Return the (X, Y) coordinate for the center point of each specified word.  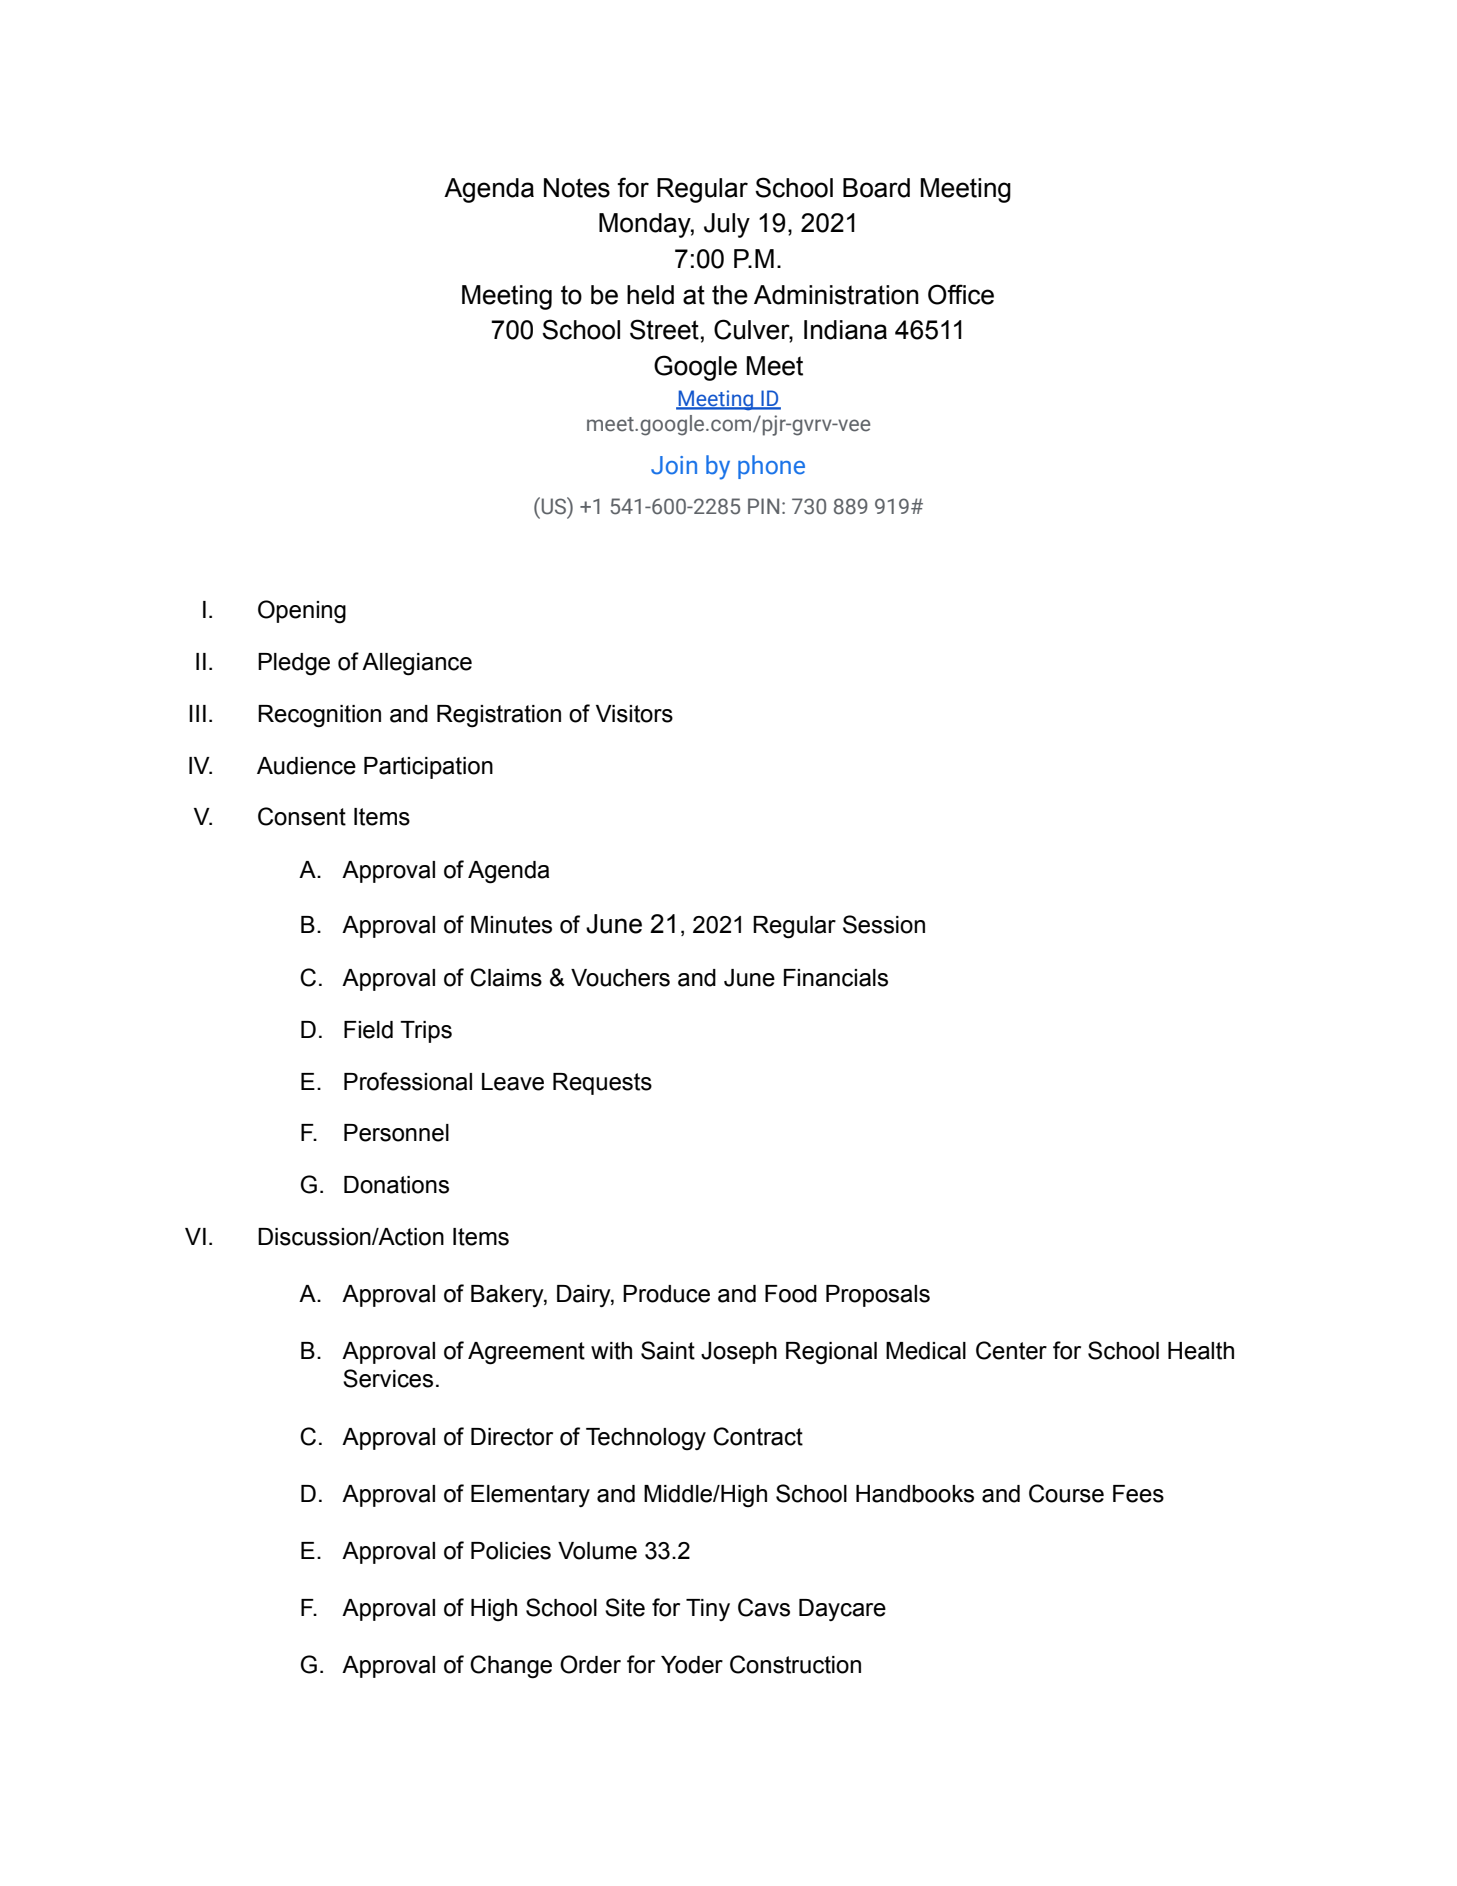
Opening (302, 612)
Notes (577, 188)
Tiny (708, 1610)
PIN (763, 506)
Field (368, 1030)
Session (884, 924)
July (727, 225)
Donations (396, 1185)
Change (511, 1667)
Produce (666, 1294)
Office (961, 294)
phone (771, 467)
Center (1011, 1350)
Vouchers (620, 978)
